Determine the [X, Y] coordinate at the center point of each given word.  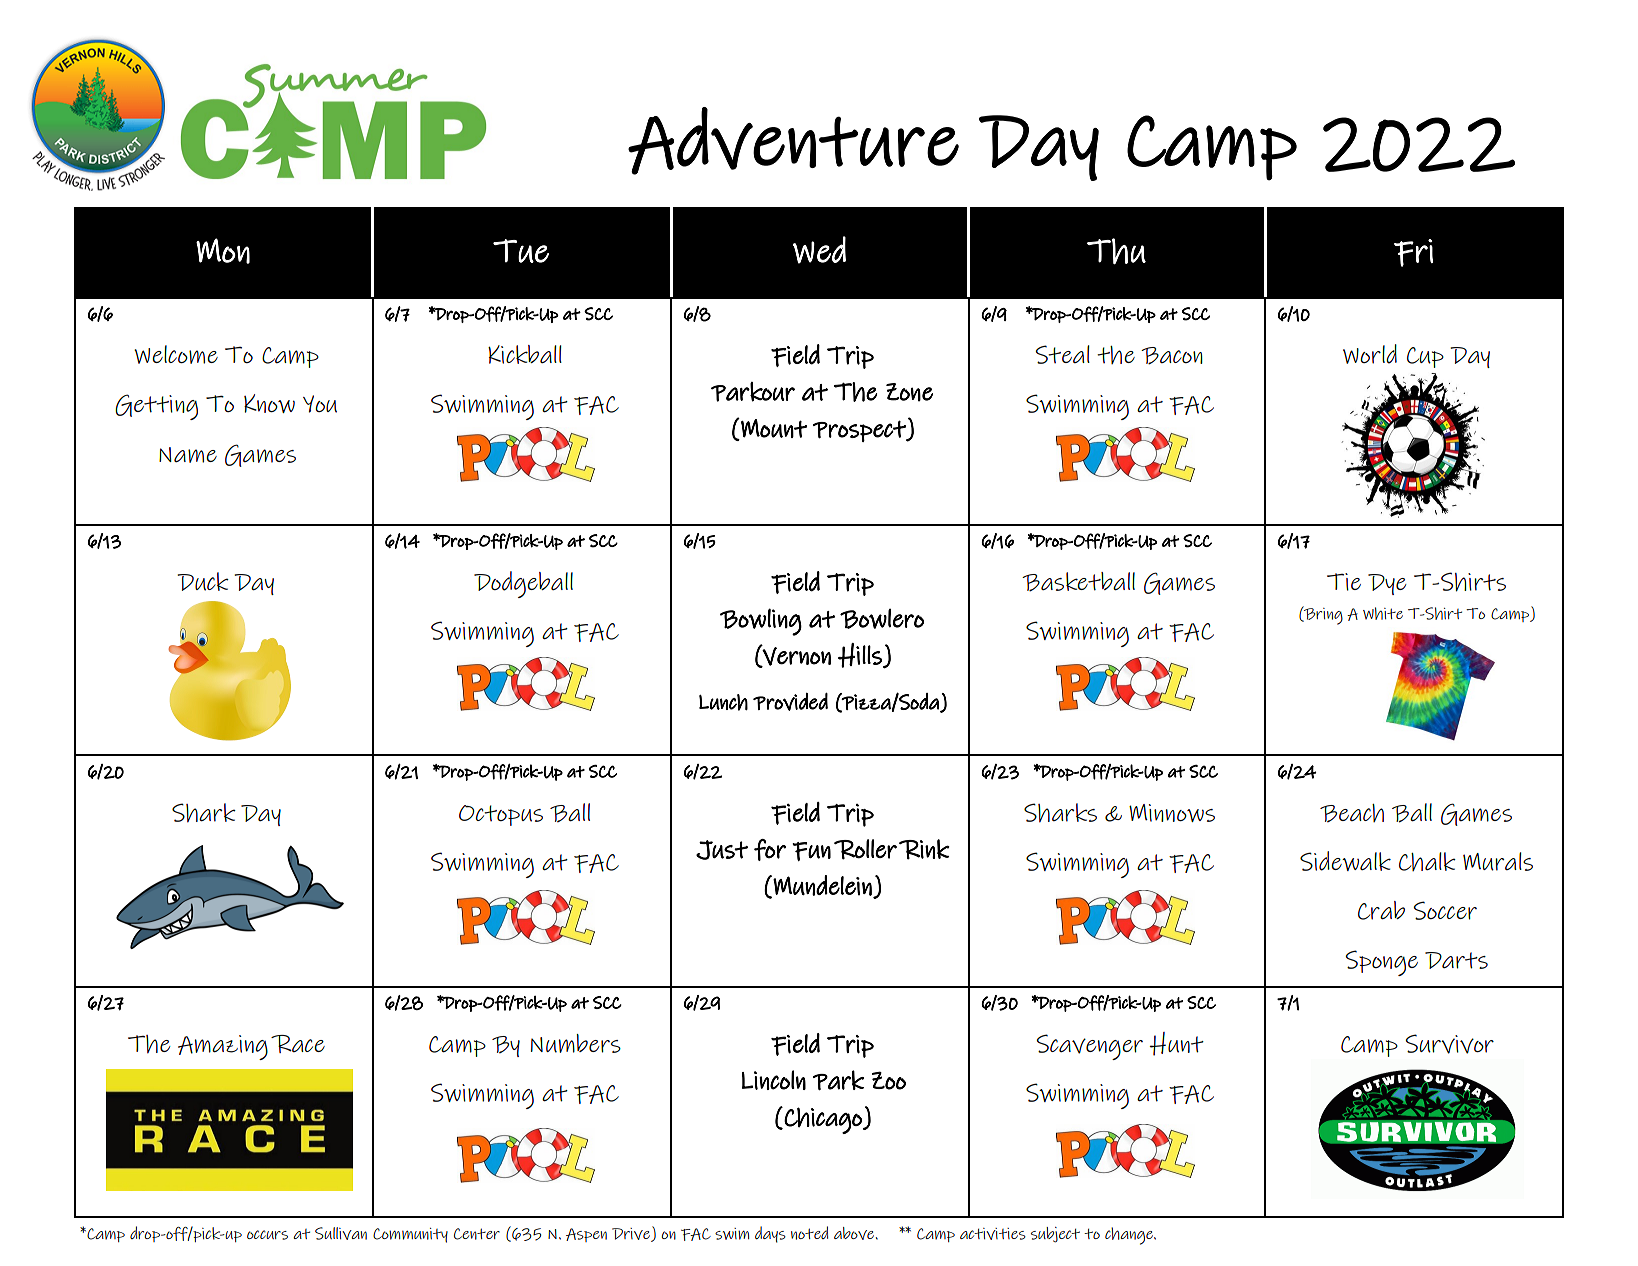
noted [809, 1233]
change [1130, 1236]
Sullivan [341, 1233]
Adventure [793, 141]
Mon [223, 251]
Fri [1413, 253]
